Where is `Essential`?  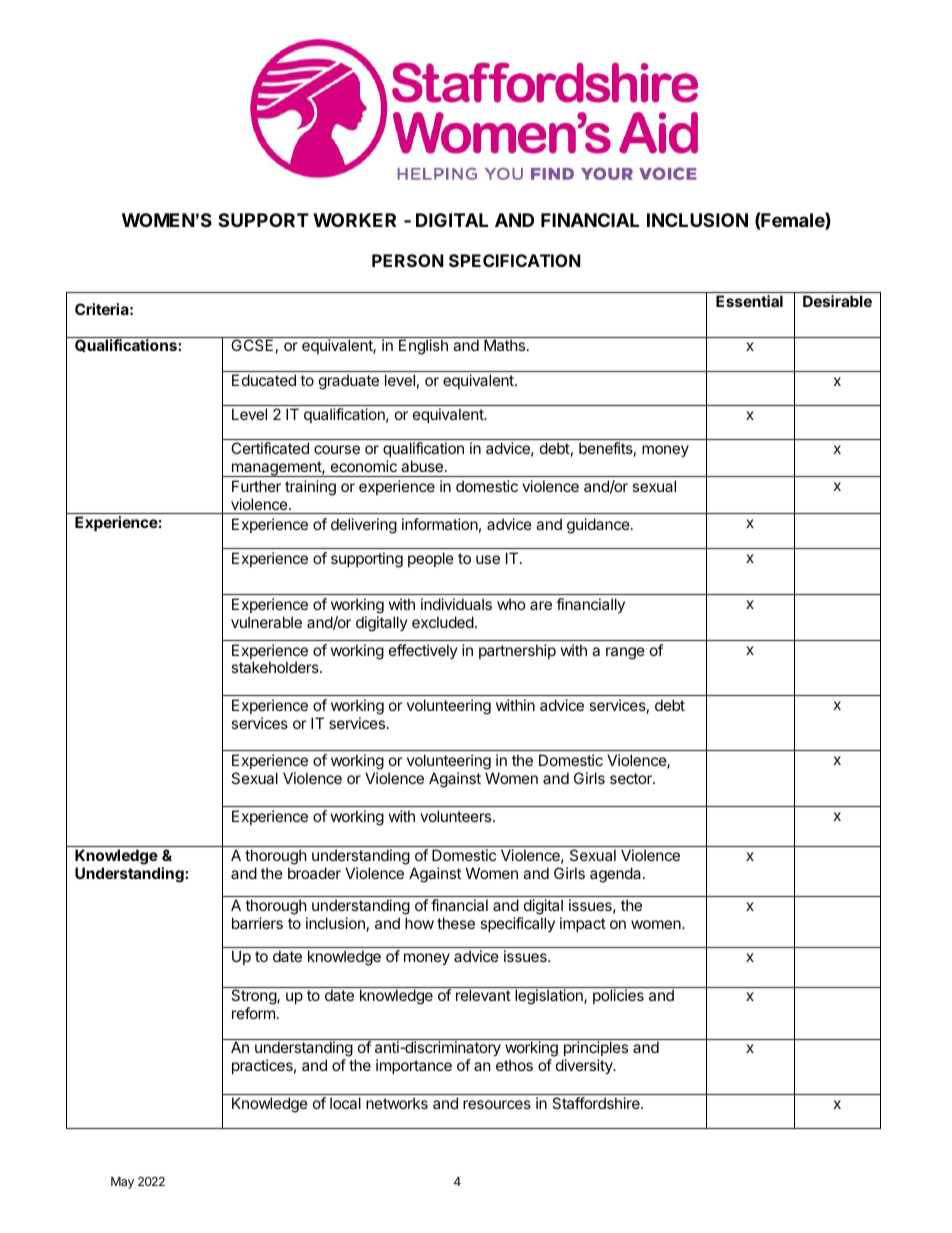
Essential is located at coordinates (749, 301).
